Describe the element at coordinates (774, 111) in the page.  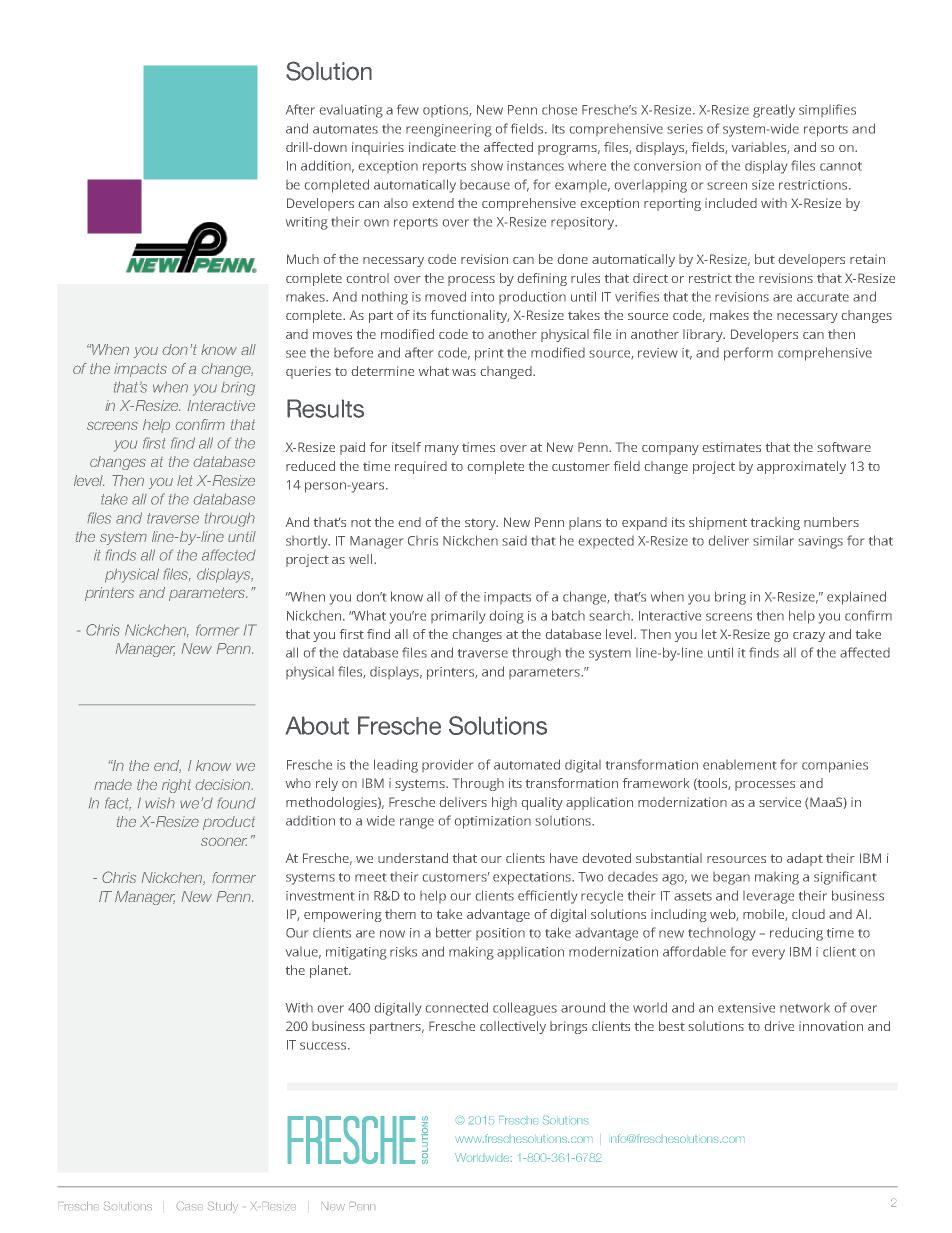
I see `greatly` at that location.
